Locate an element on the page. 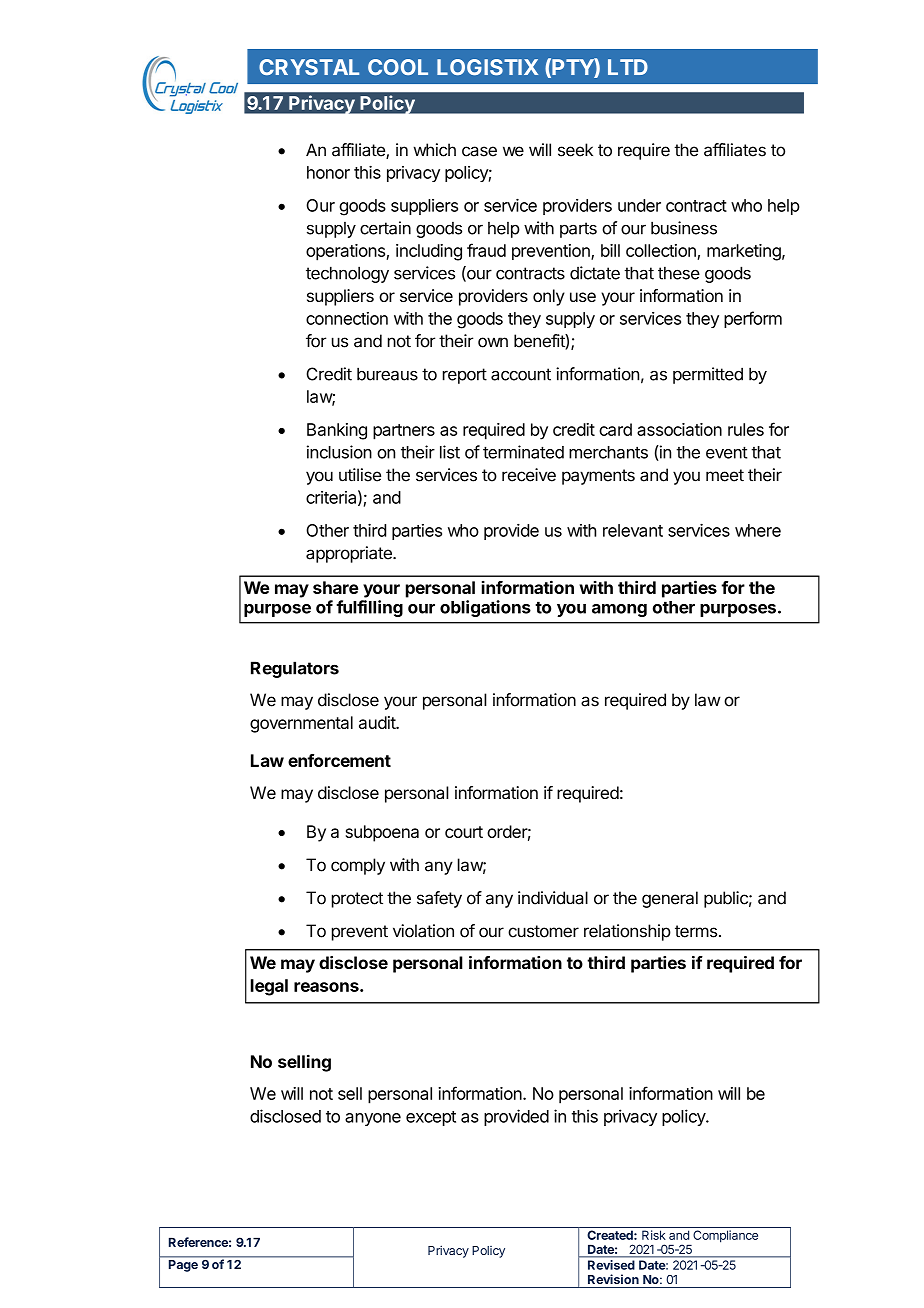 The height and width of the image is (1308, 924). general is located at coordinates (670, 899).
